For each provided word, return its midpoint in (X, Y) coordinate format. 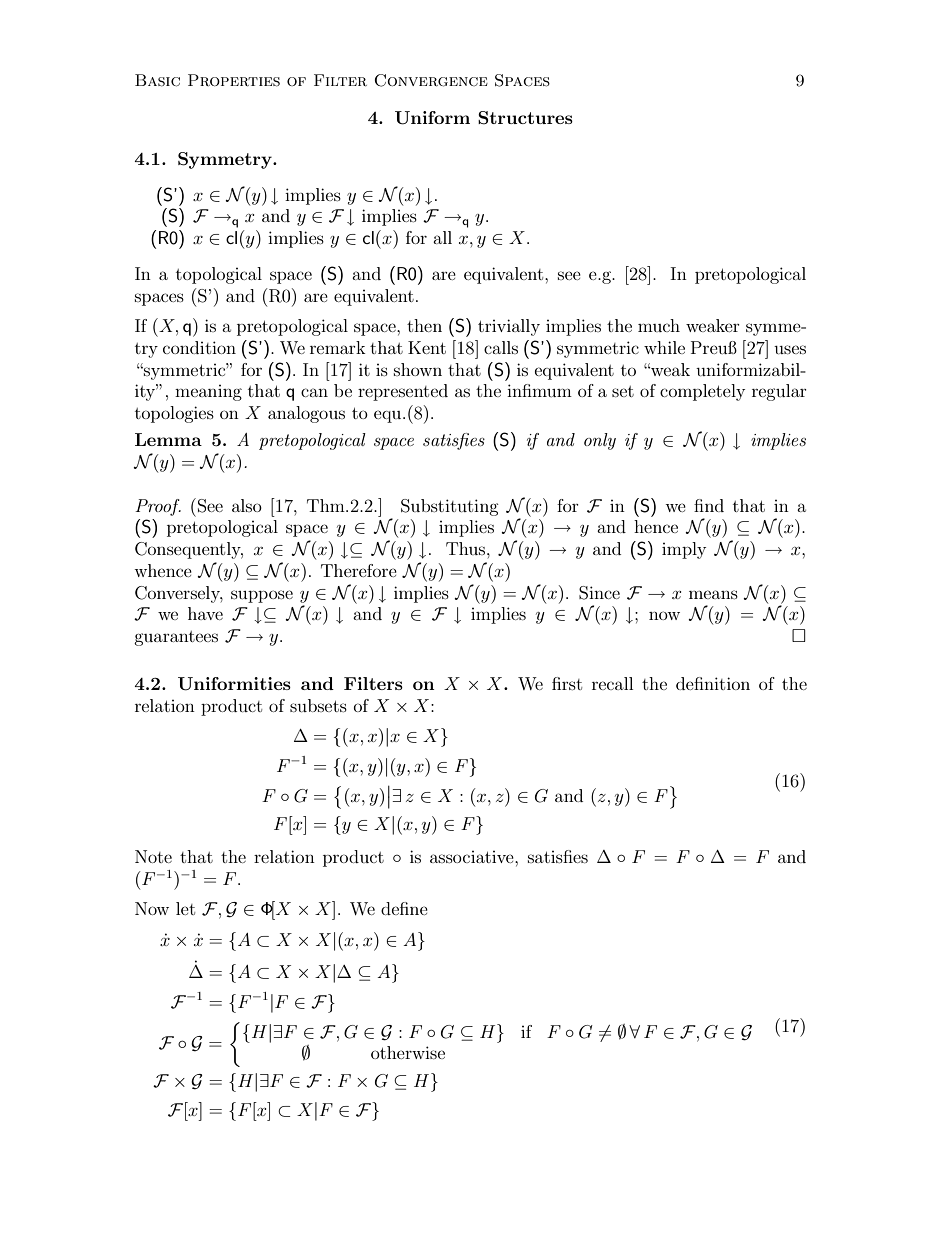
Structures (525, 118)
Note (153, 856)
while (664, 347)
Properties (234, 80)
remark (338, 347)
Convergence (431, 80)
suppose (262, 596)
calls (501, 347)
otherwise (408, 1052)
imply (684, 550)
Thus (467, 548)
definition (713, 683)
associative (473, 857)
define (404, 908)
